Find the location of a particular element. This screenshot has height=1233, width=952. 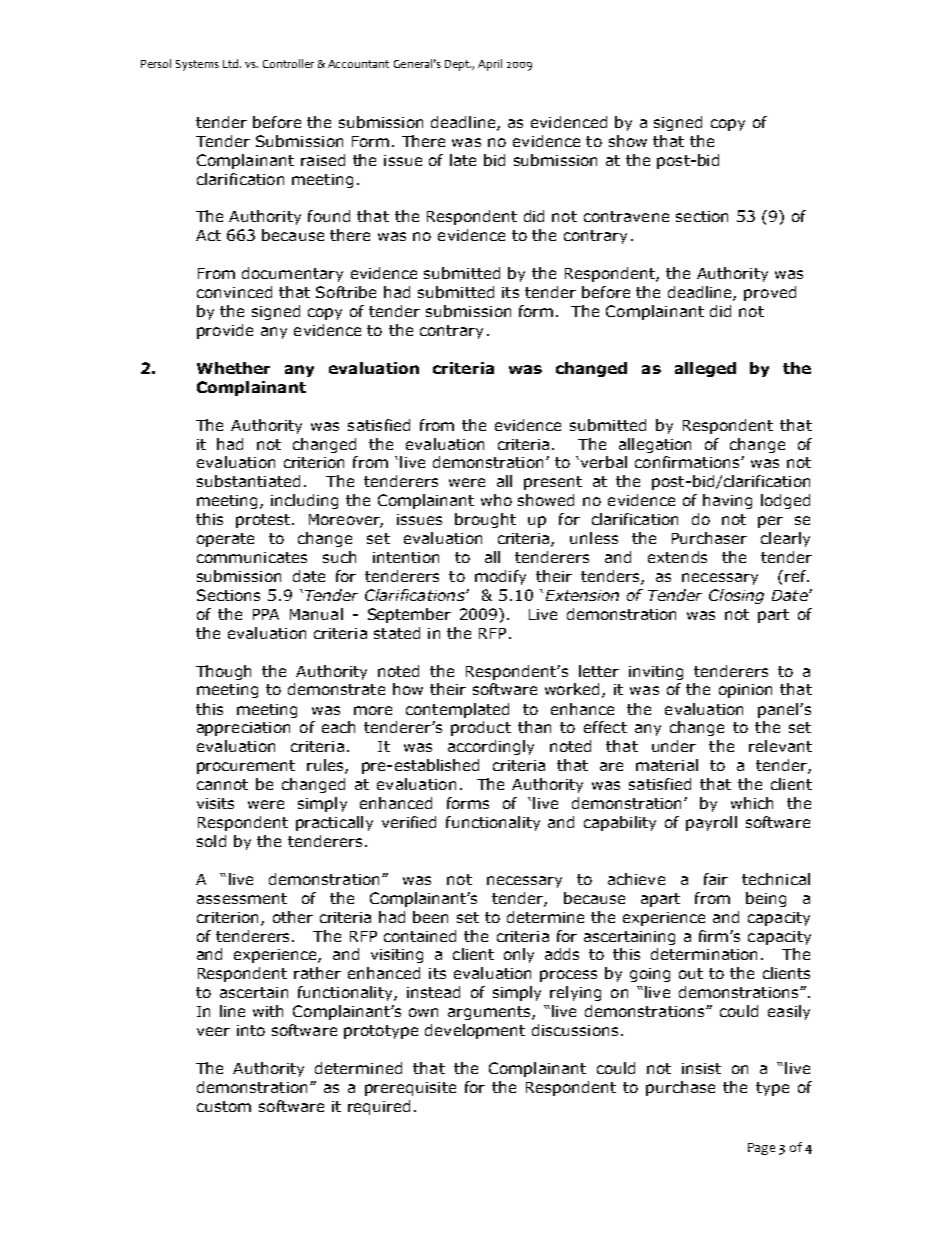

Page is located at coordinates (761, 1149).
